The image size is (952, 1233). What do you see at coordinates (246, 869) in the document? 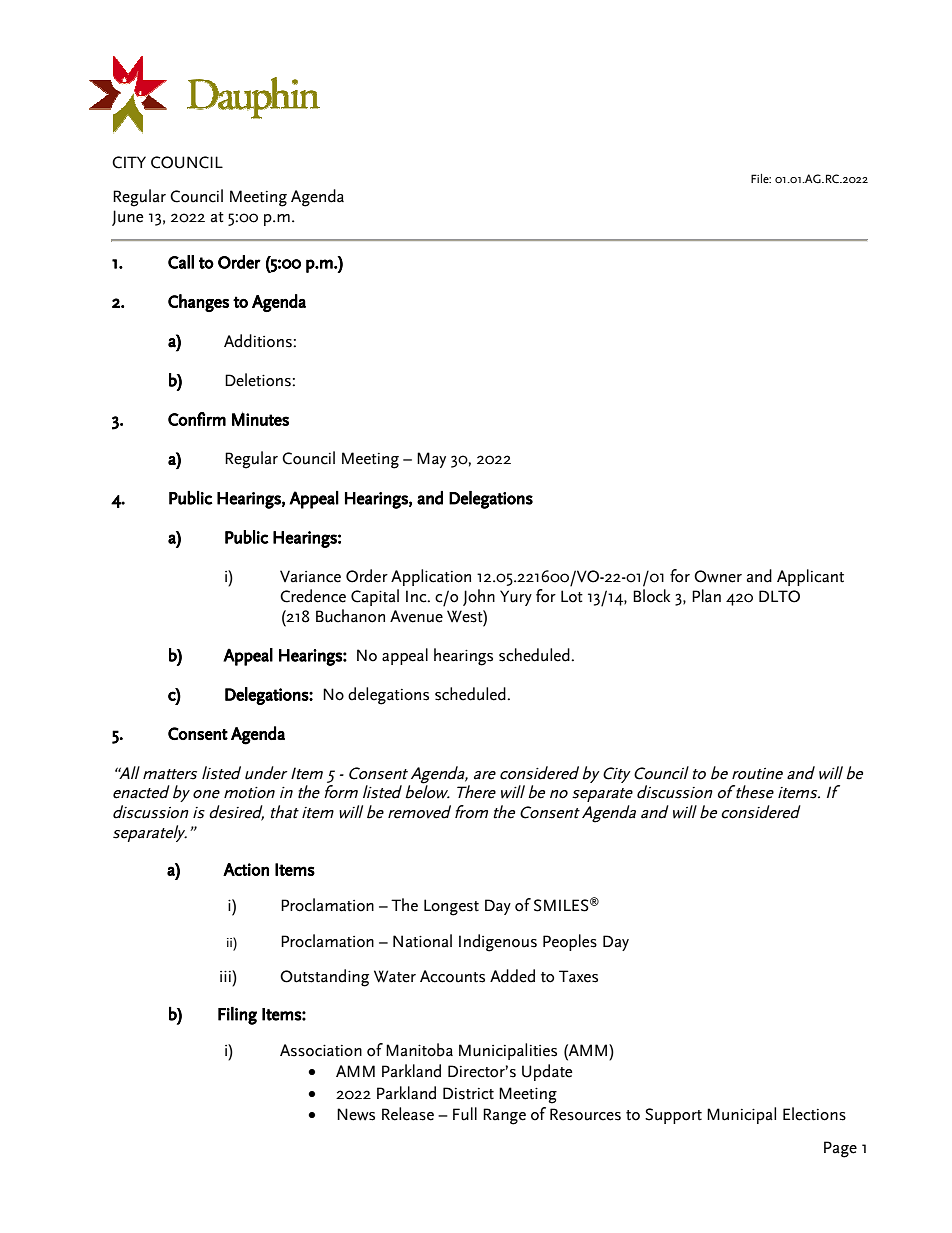
I see `Action` at bounding box center [246, 869].
